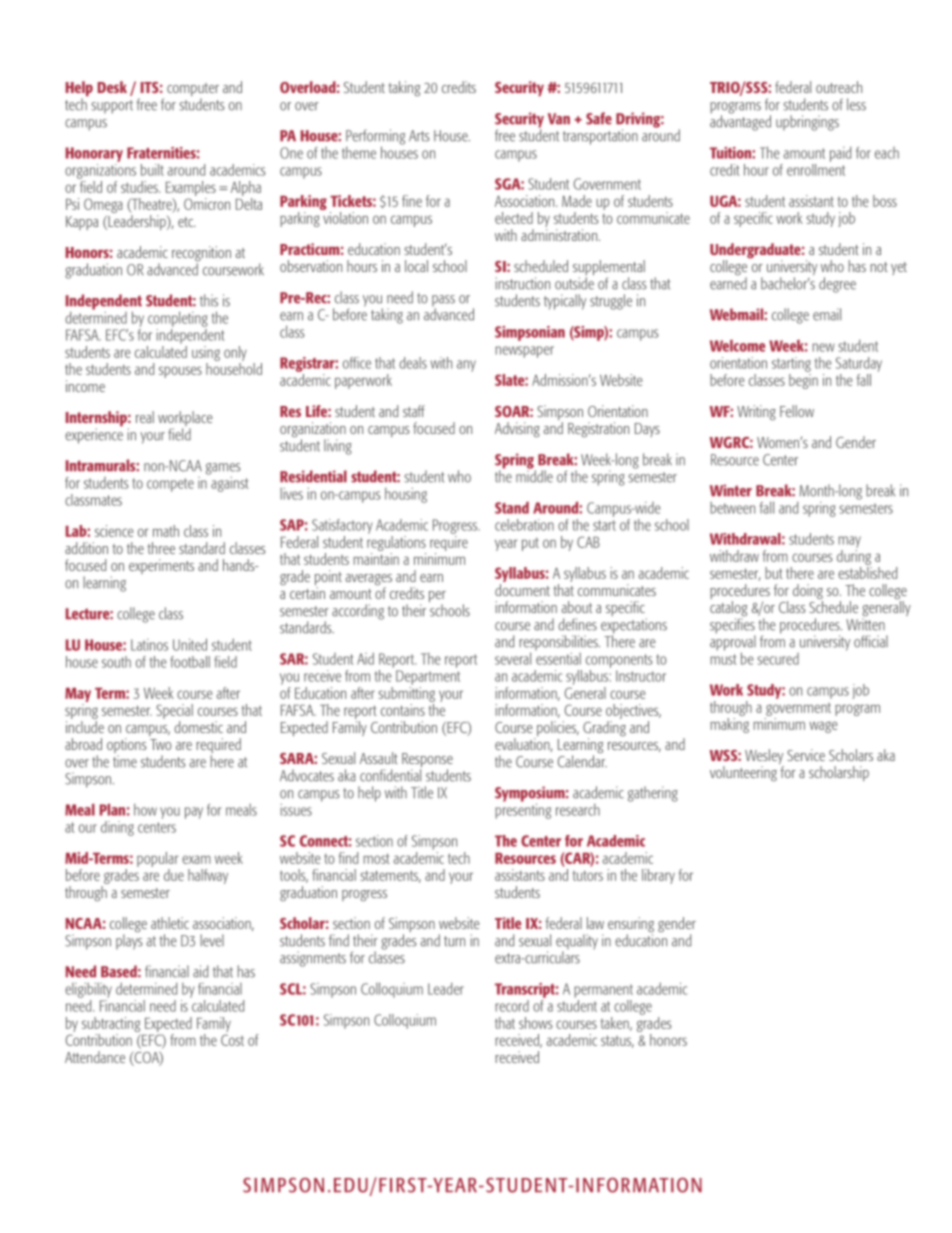 This screenshot has width=952, height=1233. What do you see at coordinates (524, 352) in the screenshot?
I see `newspaper` at bounding box center [524, 352].
